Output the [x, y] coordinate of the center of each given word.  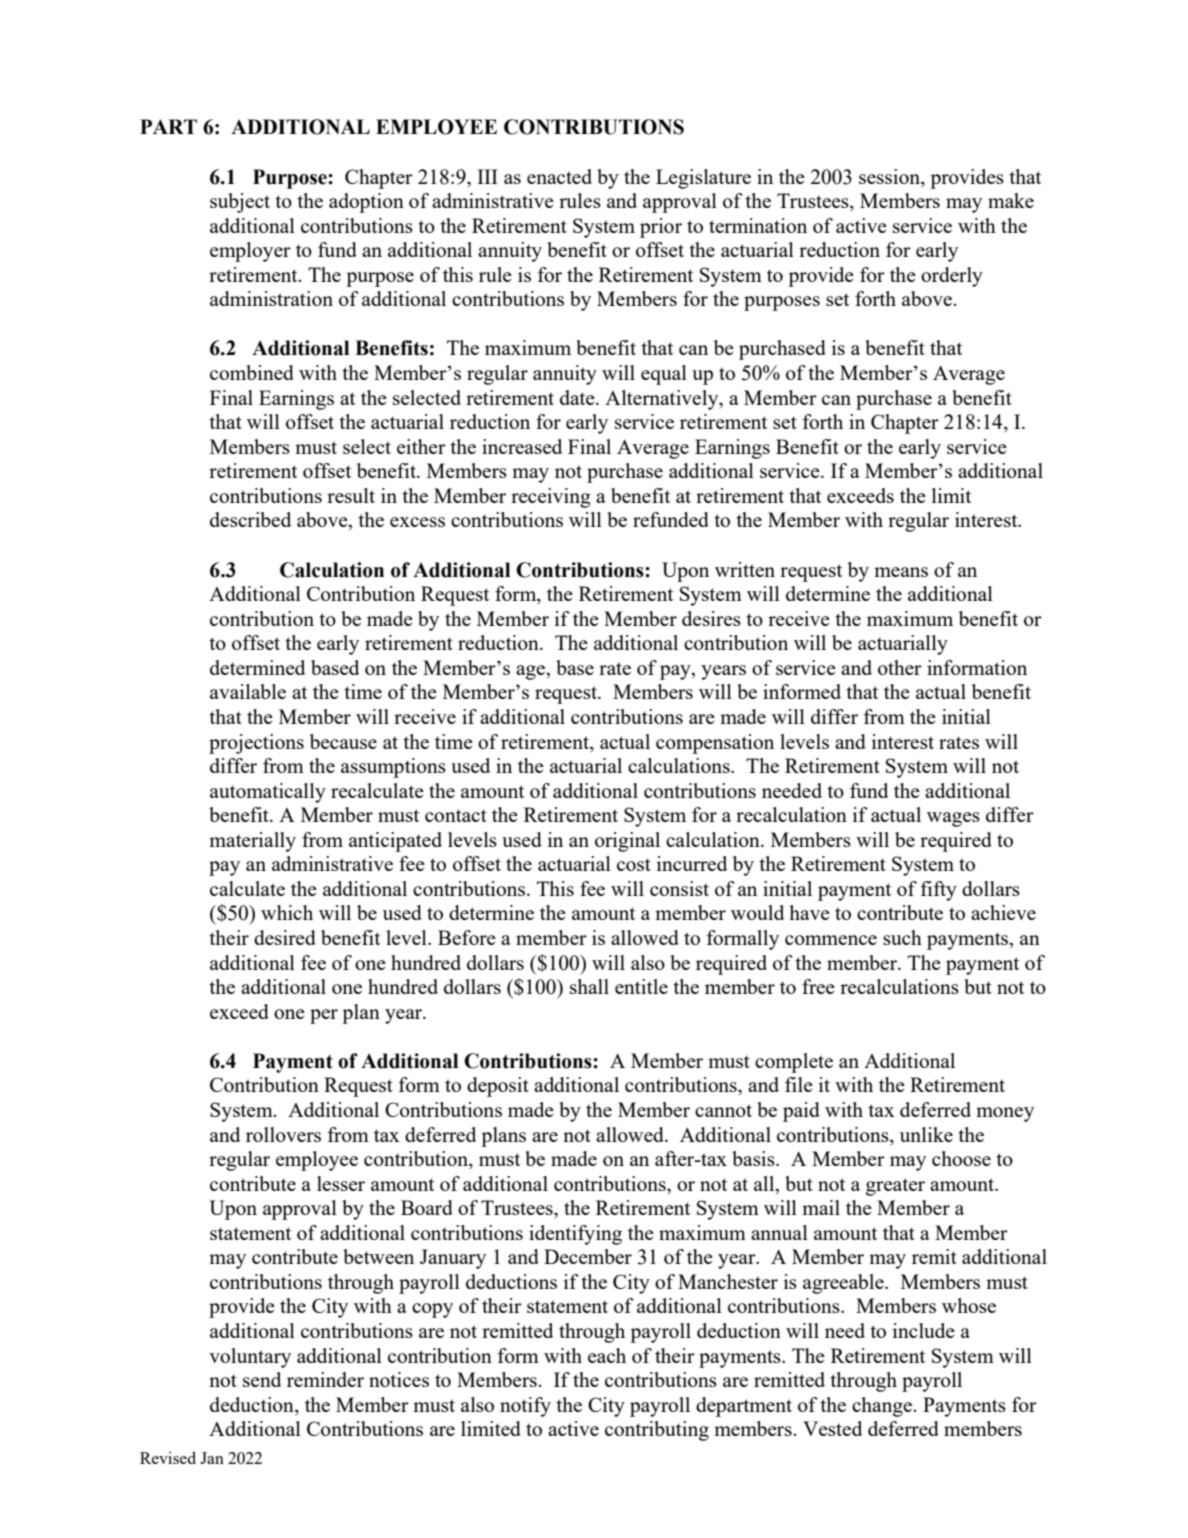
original [627, 842]
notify [525, 1407]
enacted [559, 176]
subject [240, 203]
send [262, 1379]
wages [953, 819]
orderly [952, 277]
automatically [268, 793]
